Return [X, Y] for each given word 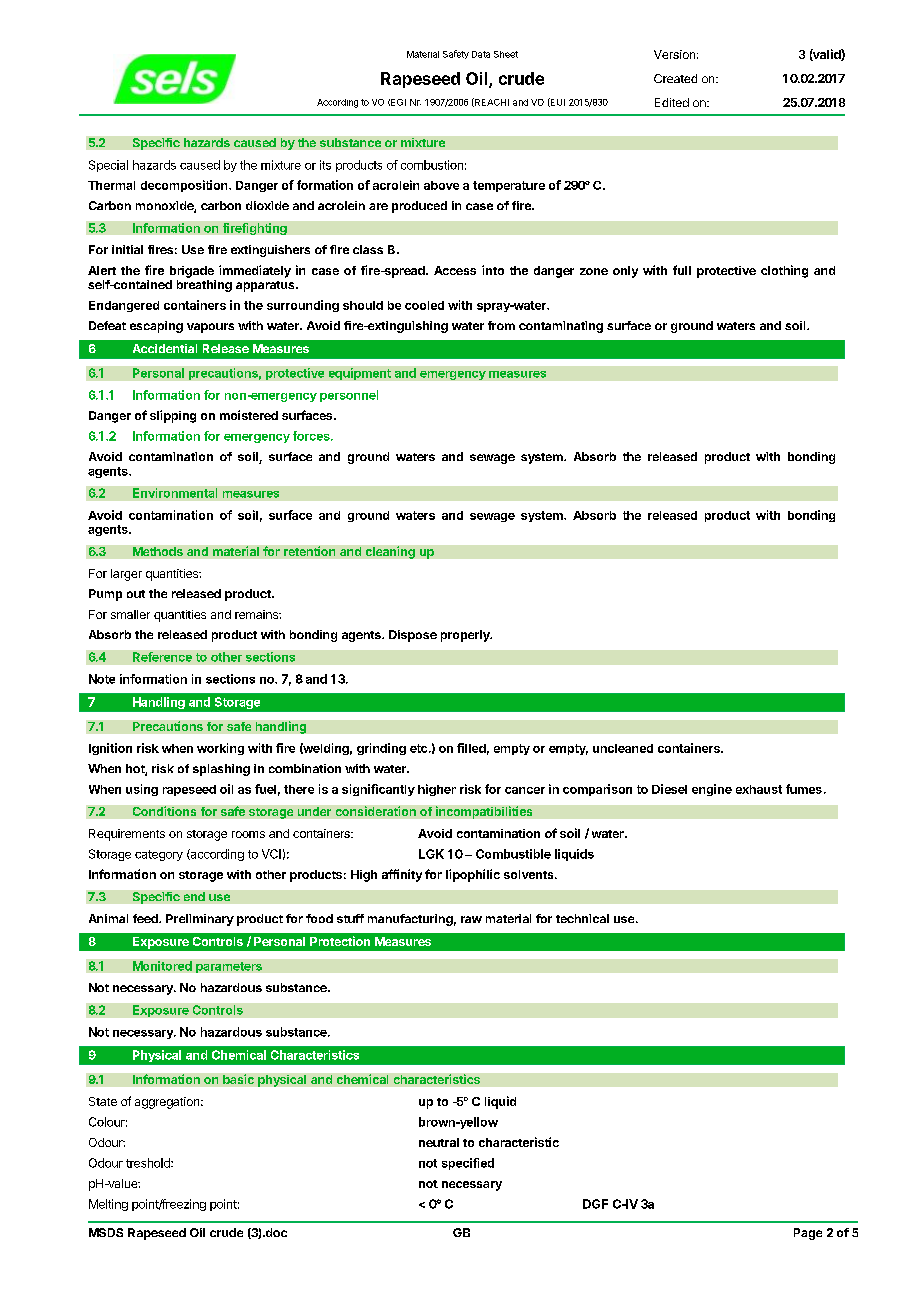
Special [108, 166]
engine [712, 790]
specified [468, 1164]
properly [466, 636]
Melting [108, 1205]
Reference [162, 657]
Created [675, 78]
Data [481, 54]
